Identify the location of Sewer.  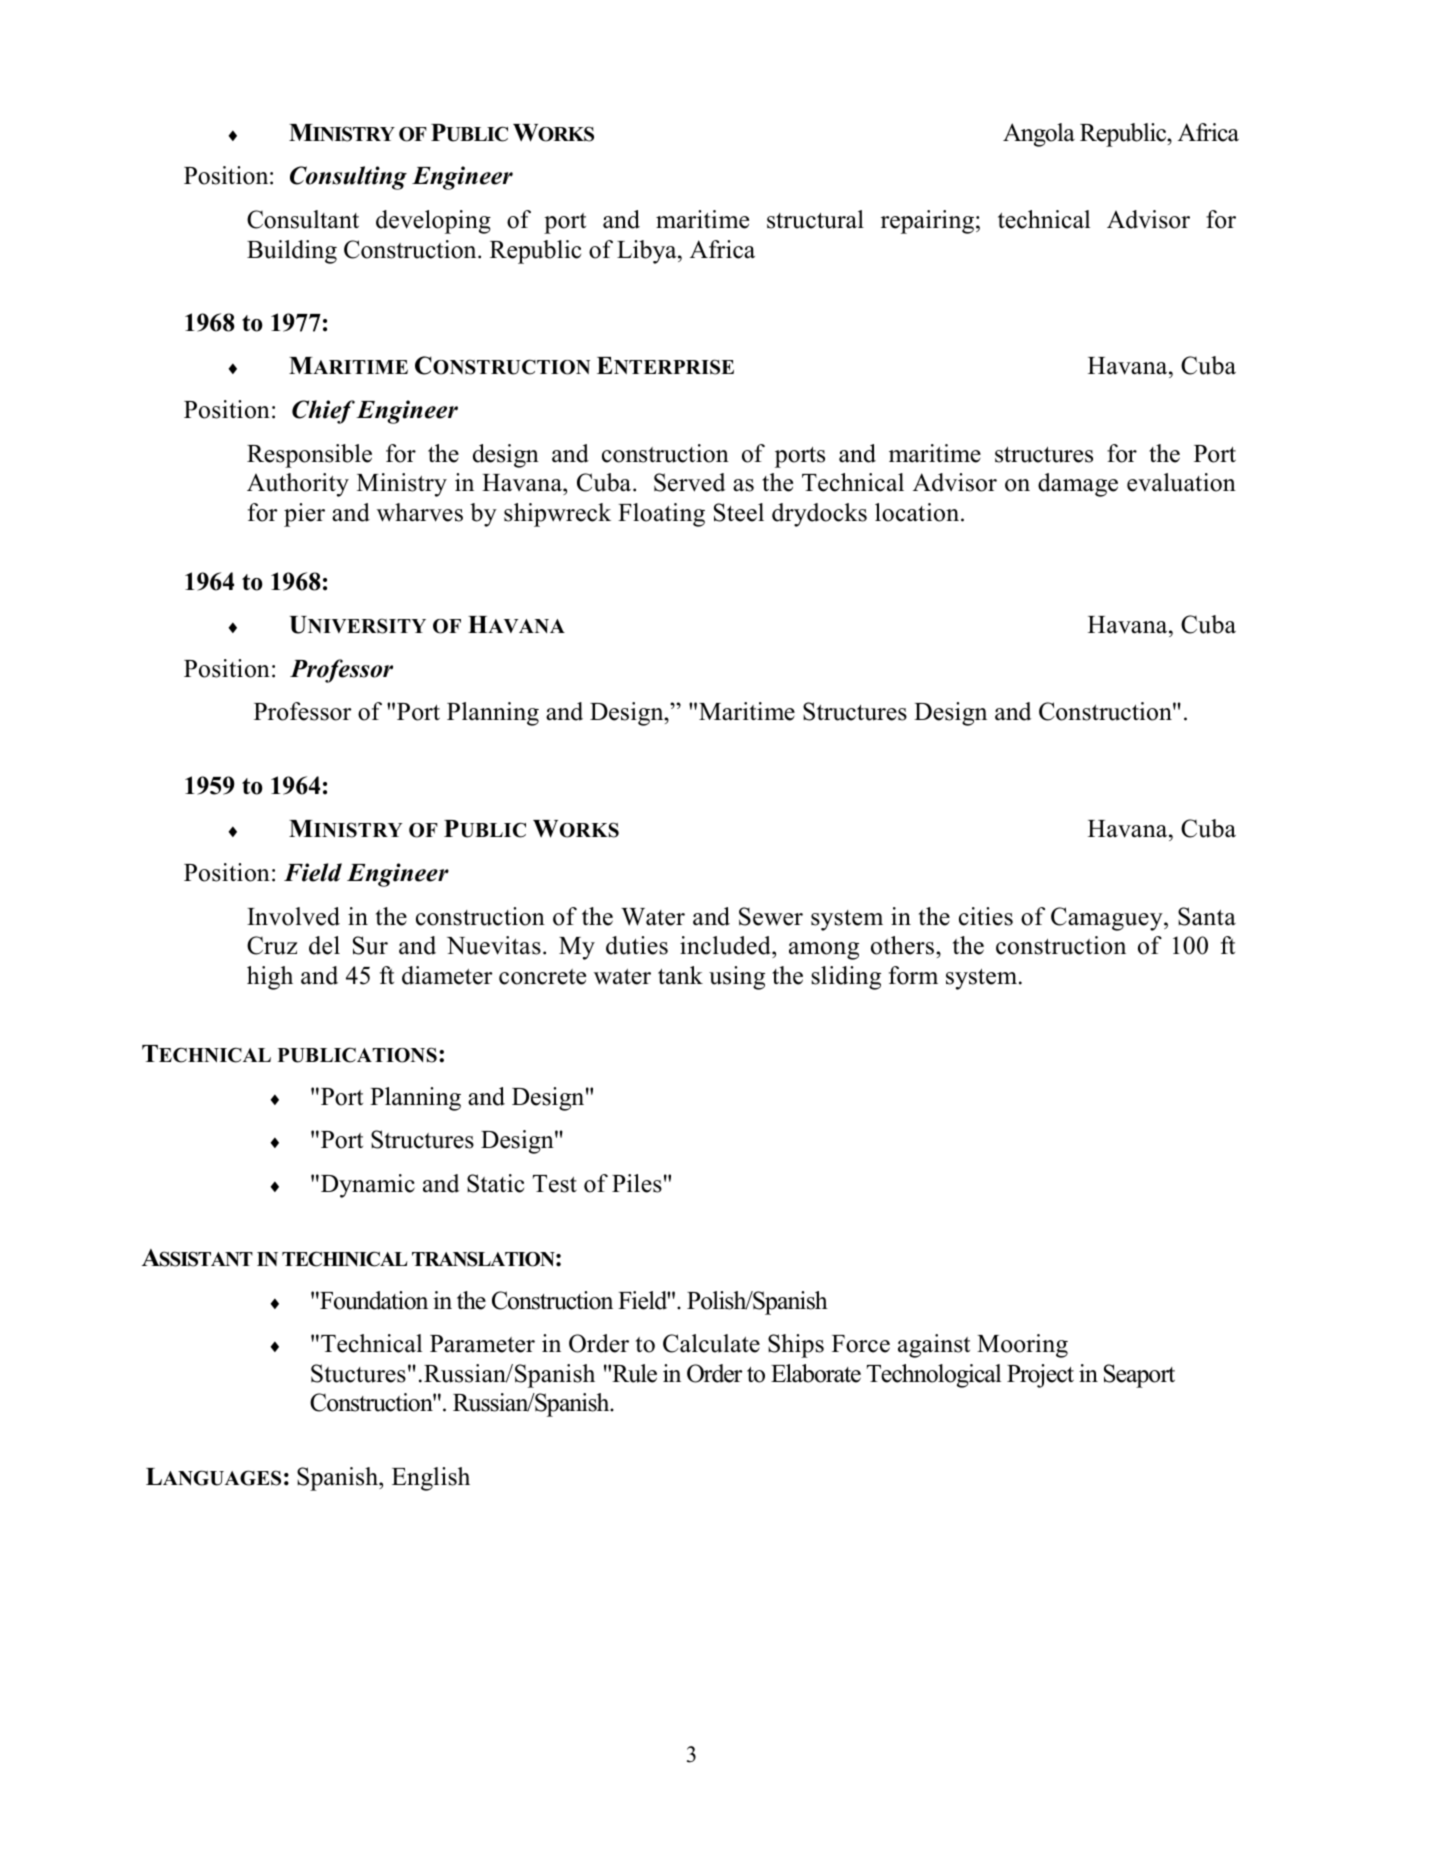
(771, 916).
